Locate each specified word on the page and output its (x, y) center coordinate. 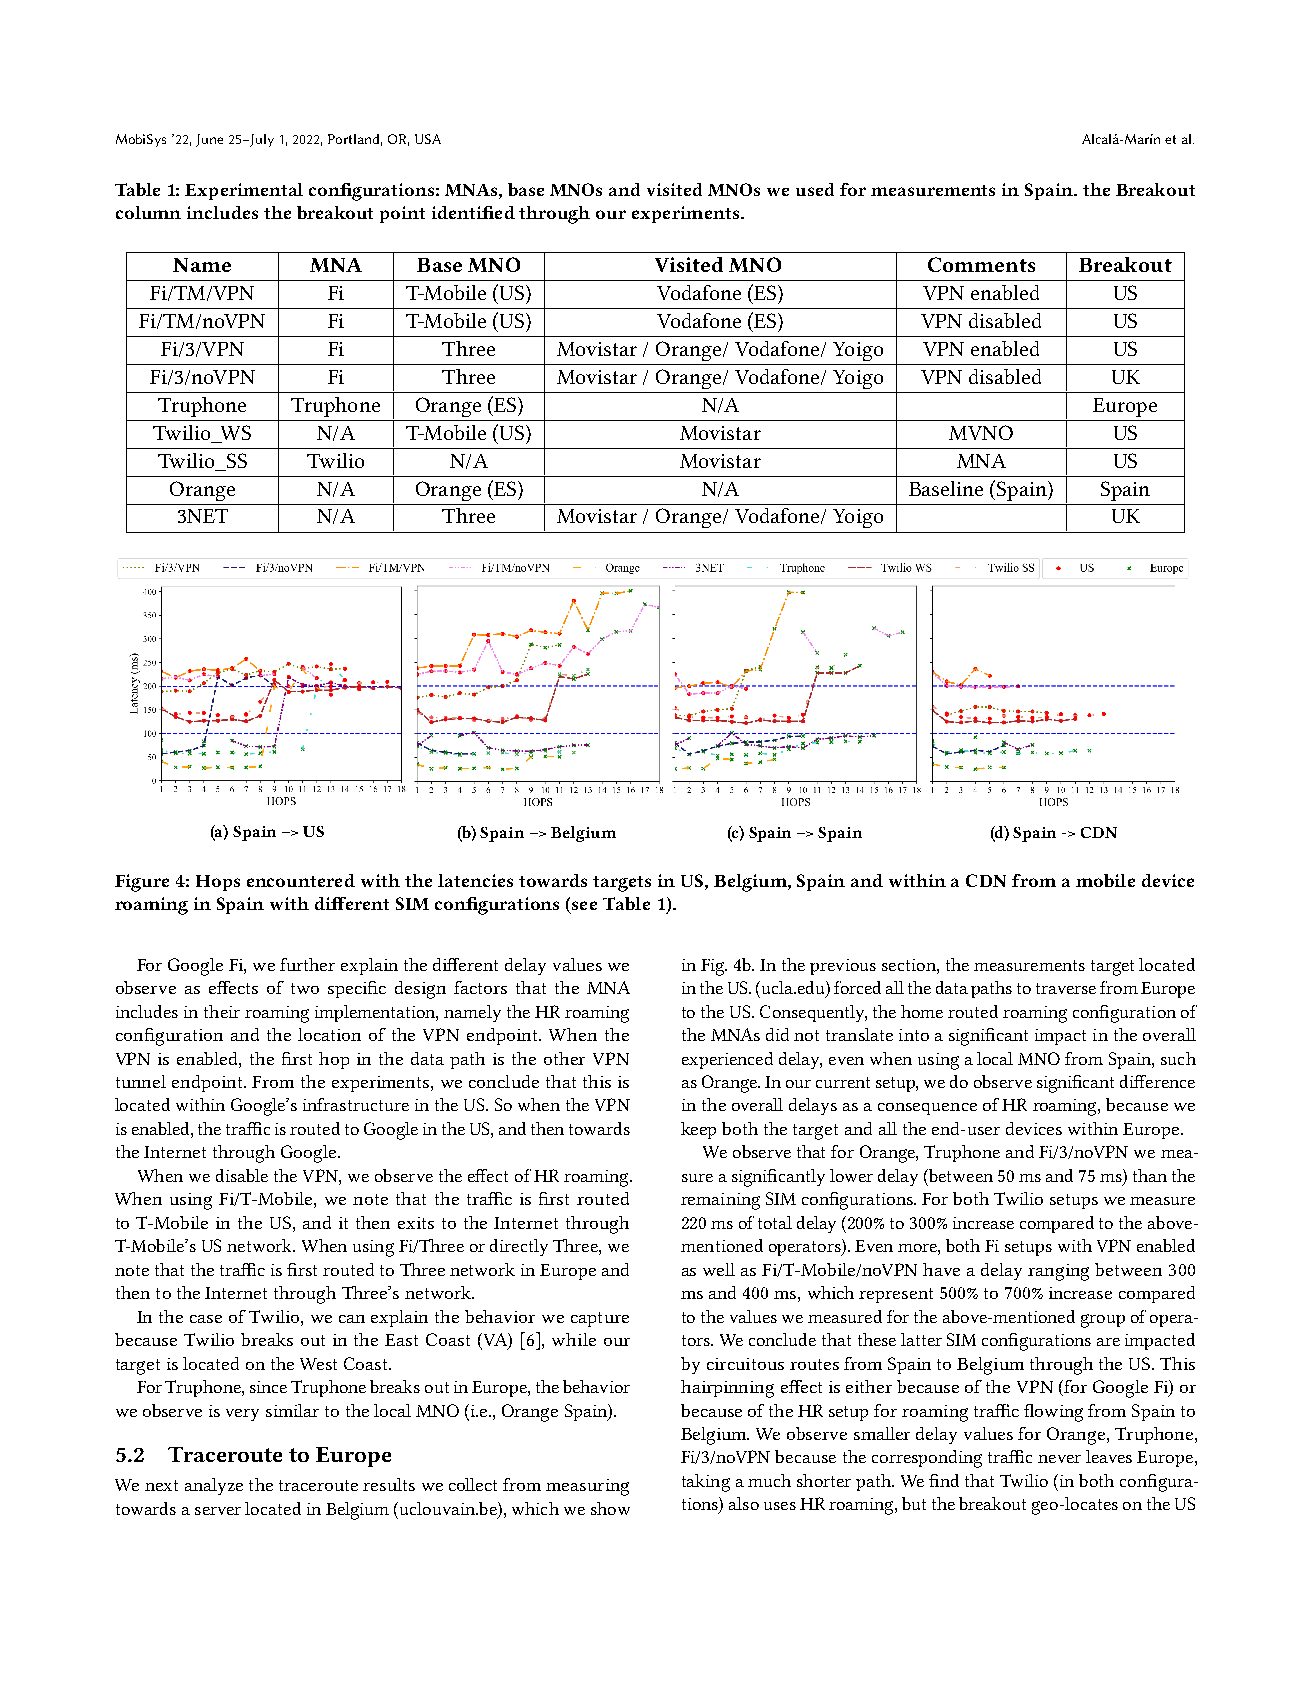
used (815, 189)
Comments (981, 264)
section (910, 965)
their (222, 1011)
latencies (475, 880)
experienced (727, 1060)
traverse (1066, 988)
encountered (301, 880)
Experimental (244, 191)
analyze (214, 1486)
